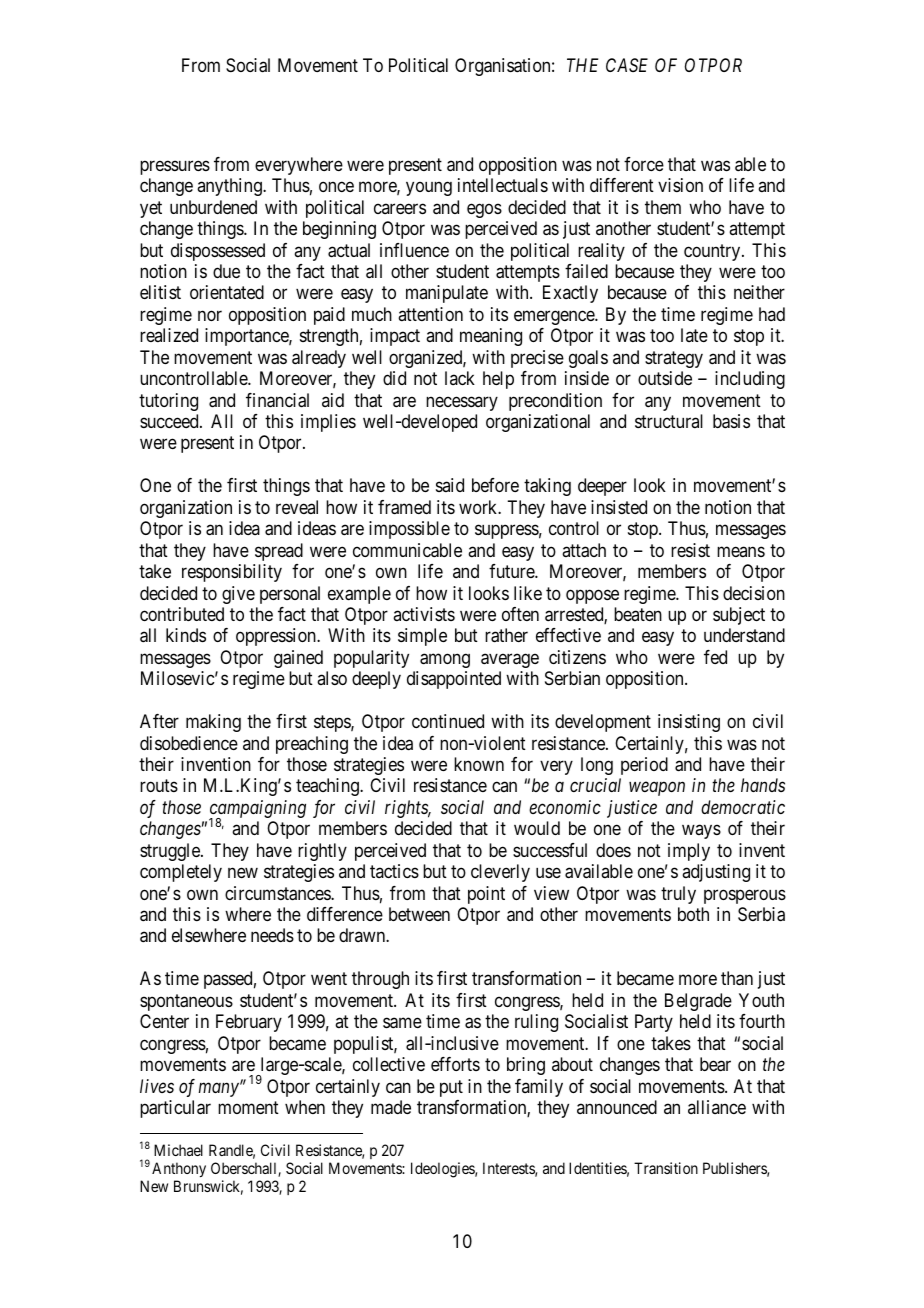 Image resolution: width=924 pixels, height=1308 pixels. Describe the element at coordinates (503, 185) in the screenshot. I see `intellectuals` at that location.
